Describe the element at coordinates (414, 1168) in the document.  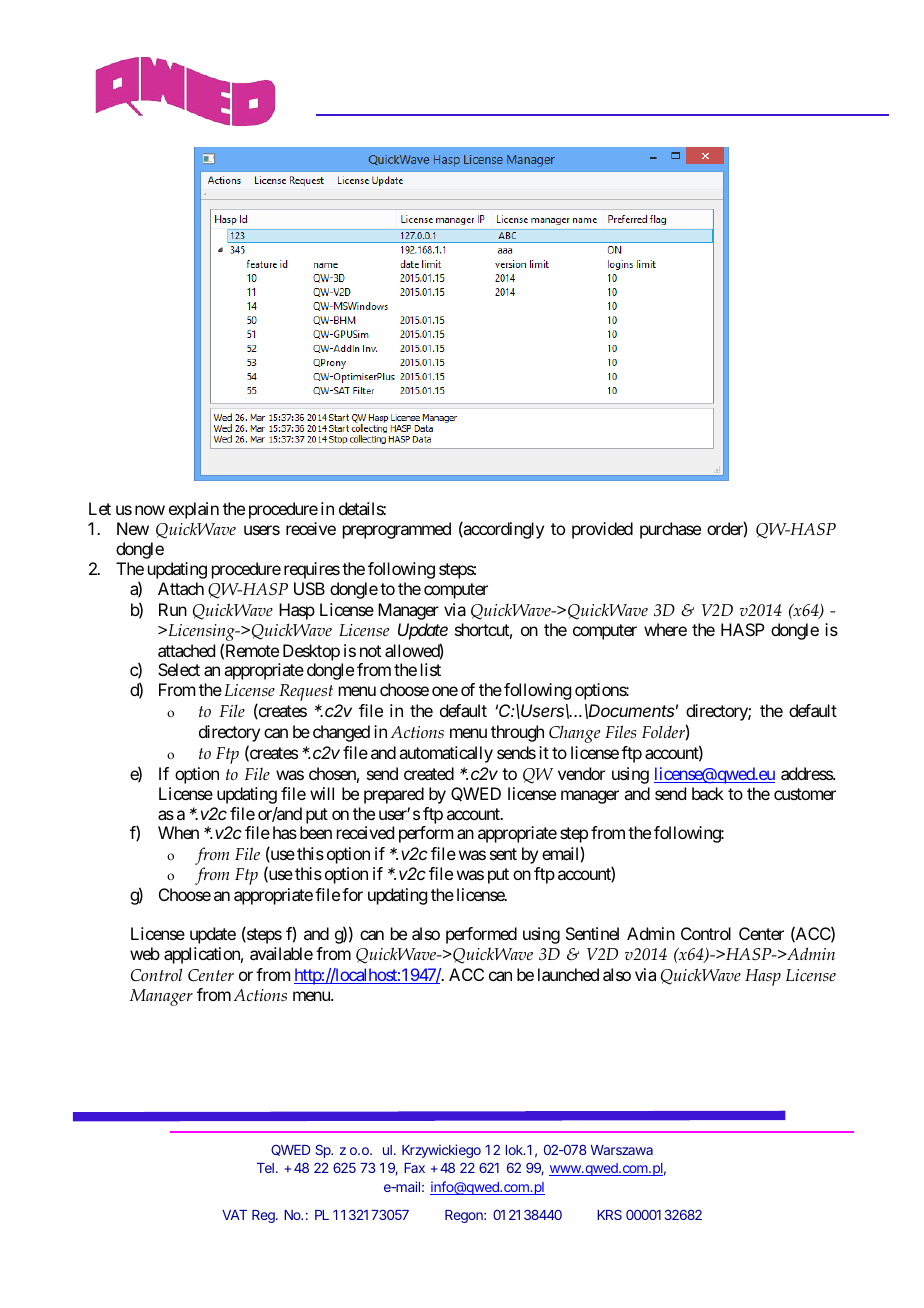
I see `Fax` at that location.
